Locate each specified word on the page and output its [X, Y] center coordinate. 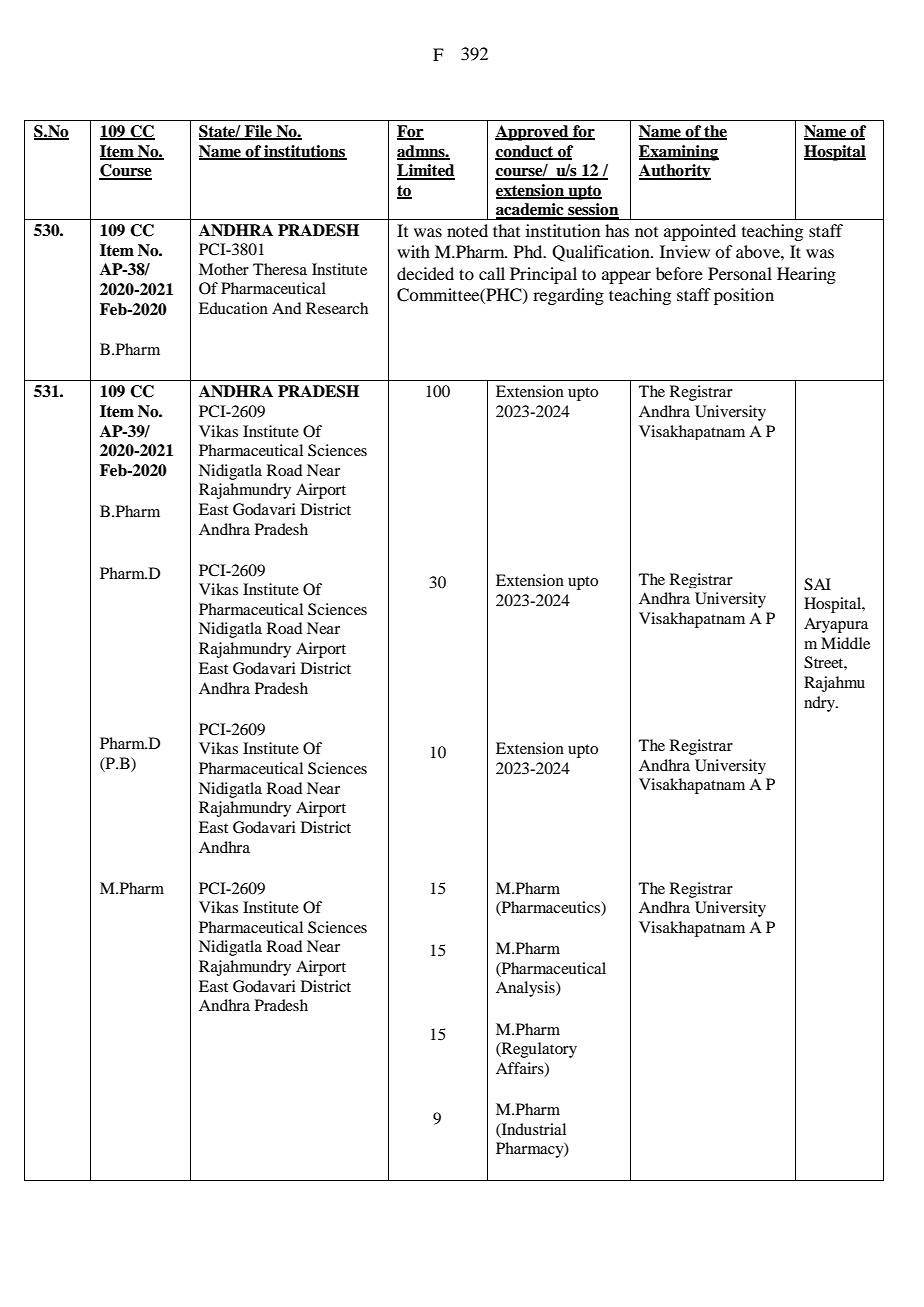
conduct [525, 152]
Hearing [806, 275]
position [744, 296]
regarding [568, 296]
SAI [817, 584]
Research [337, 308]
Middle [845, 643]
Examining [679, 153]
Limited [426, 171]
